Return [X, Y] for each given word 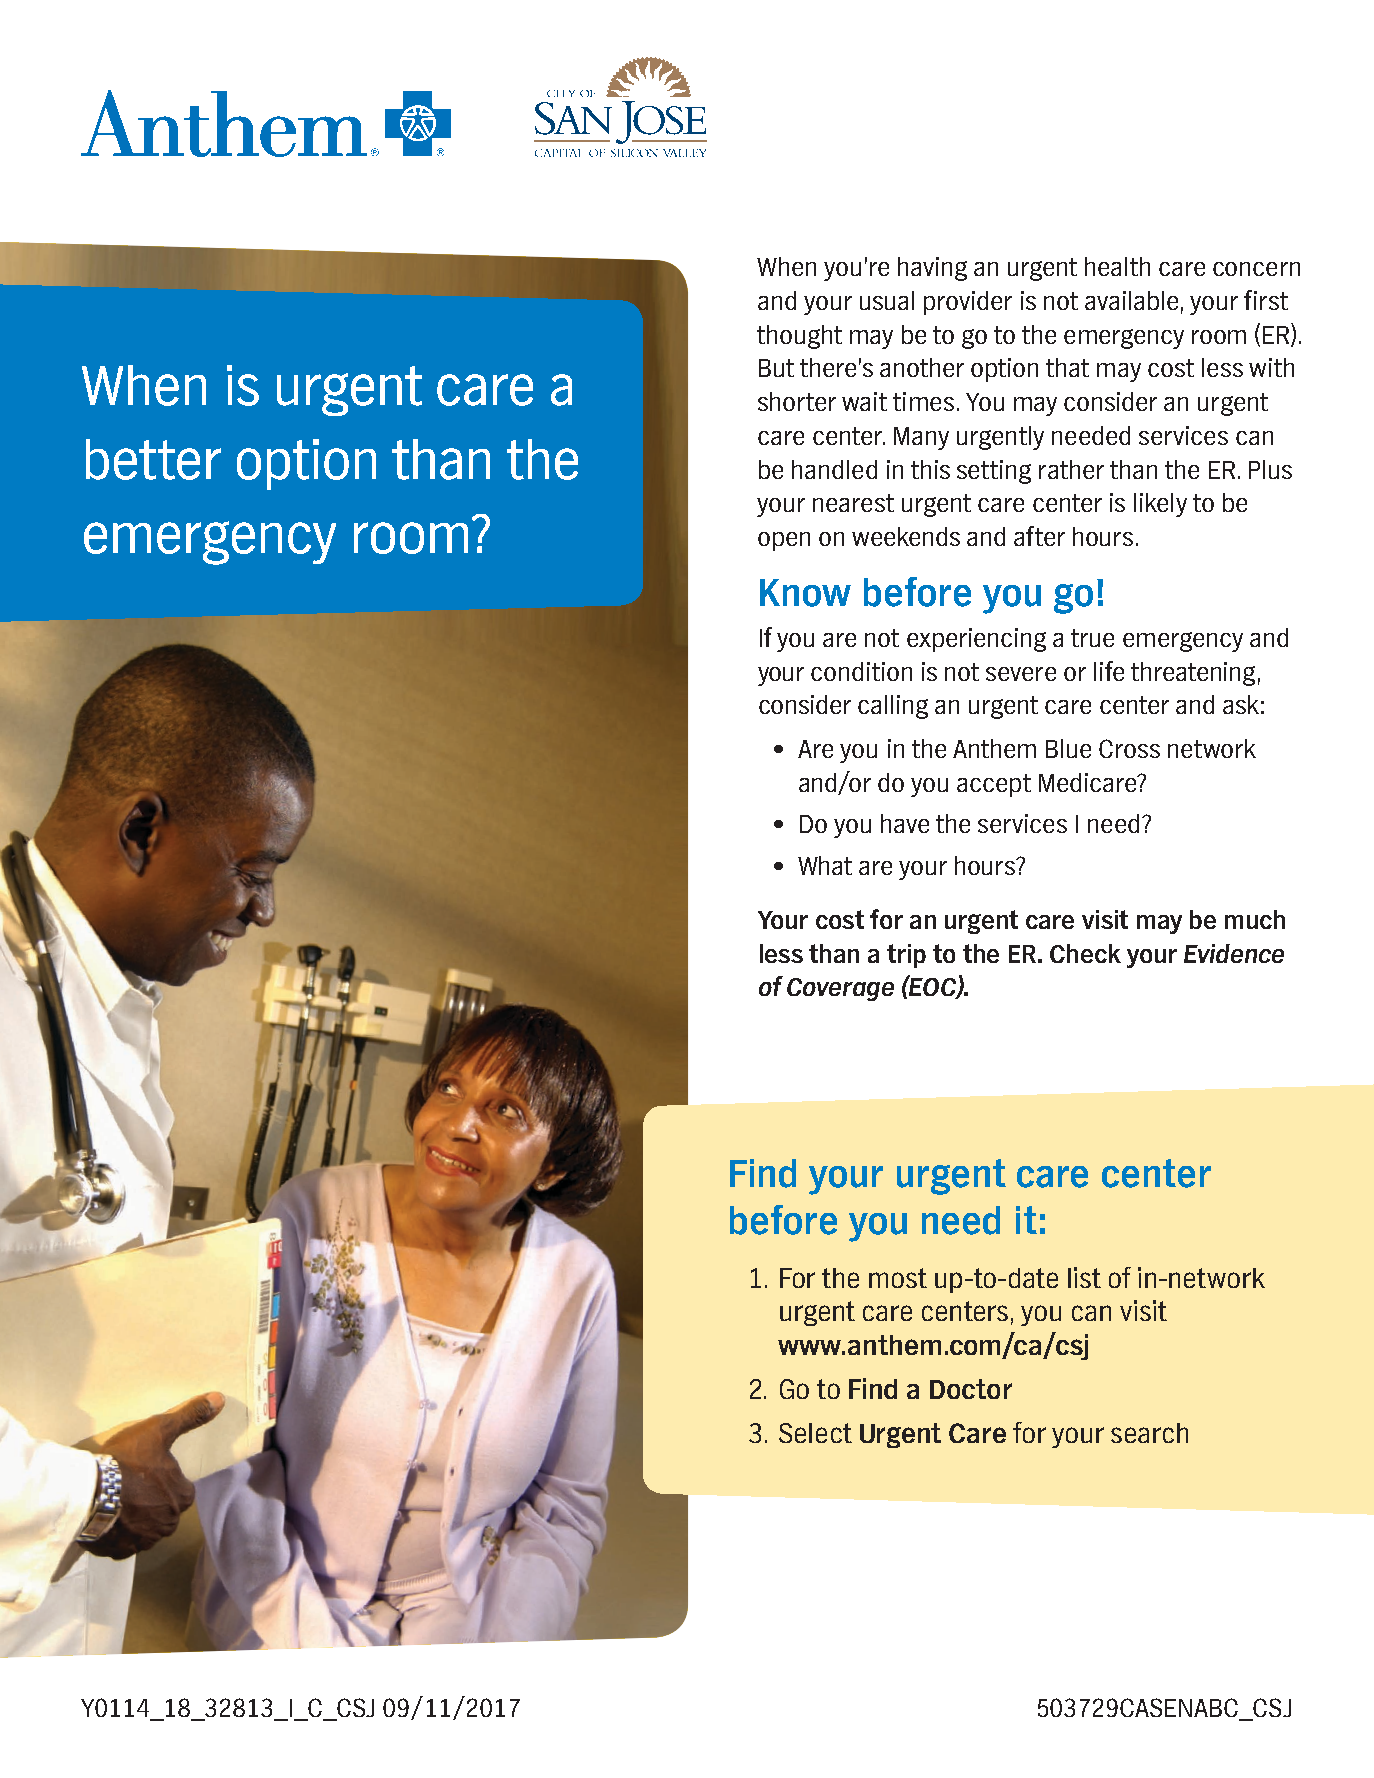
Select [815, 1433]
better [153, 459]
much [1255, 919]
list [1084, 1277]
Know [805, 593]
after [1039, 536]
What [825, 865]
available [1131, 300]
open [784, 541]
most [898, 1278]
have [905, 823]
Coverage [840, 989]
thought [799, 337]
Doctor [971, 1389]
